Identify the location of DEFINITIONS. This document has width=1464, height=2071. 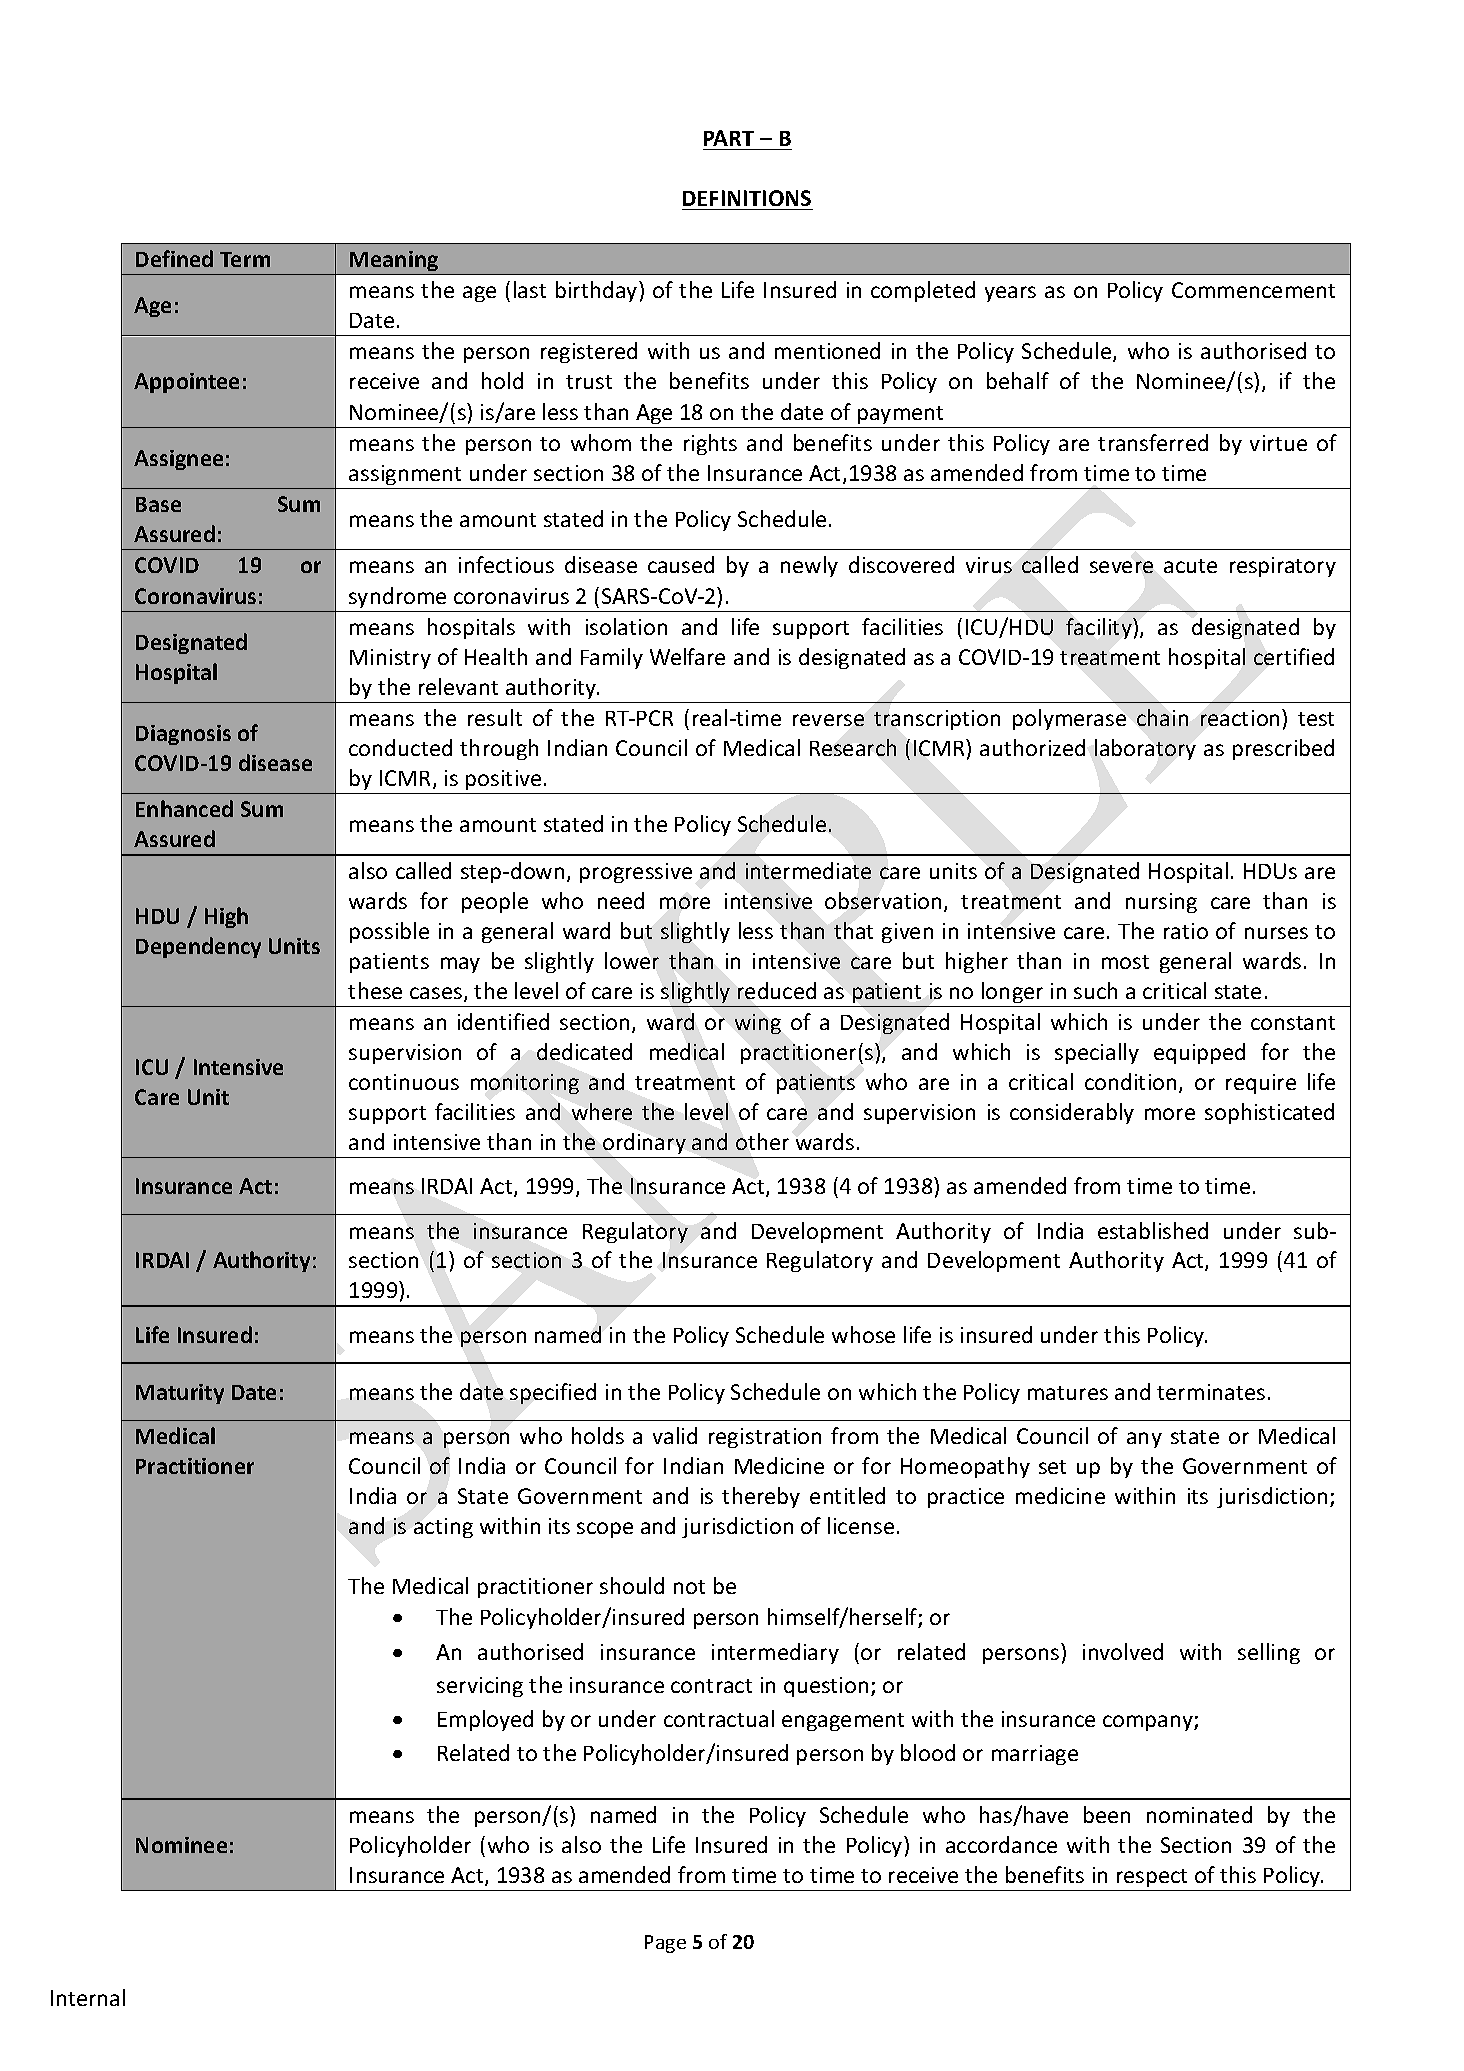
(747, 198).
